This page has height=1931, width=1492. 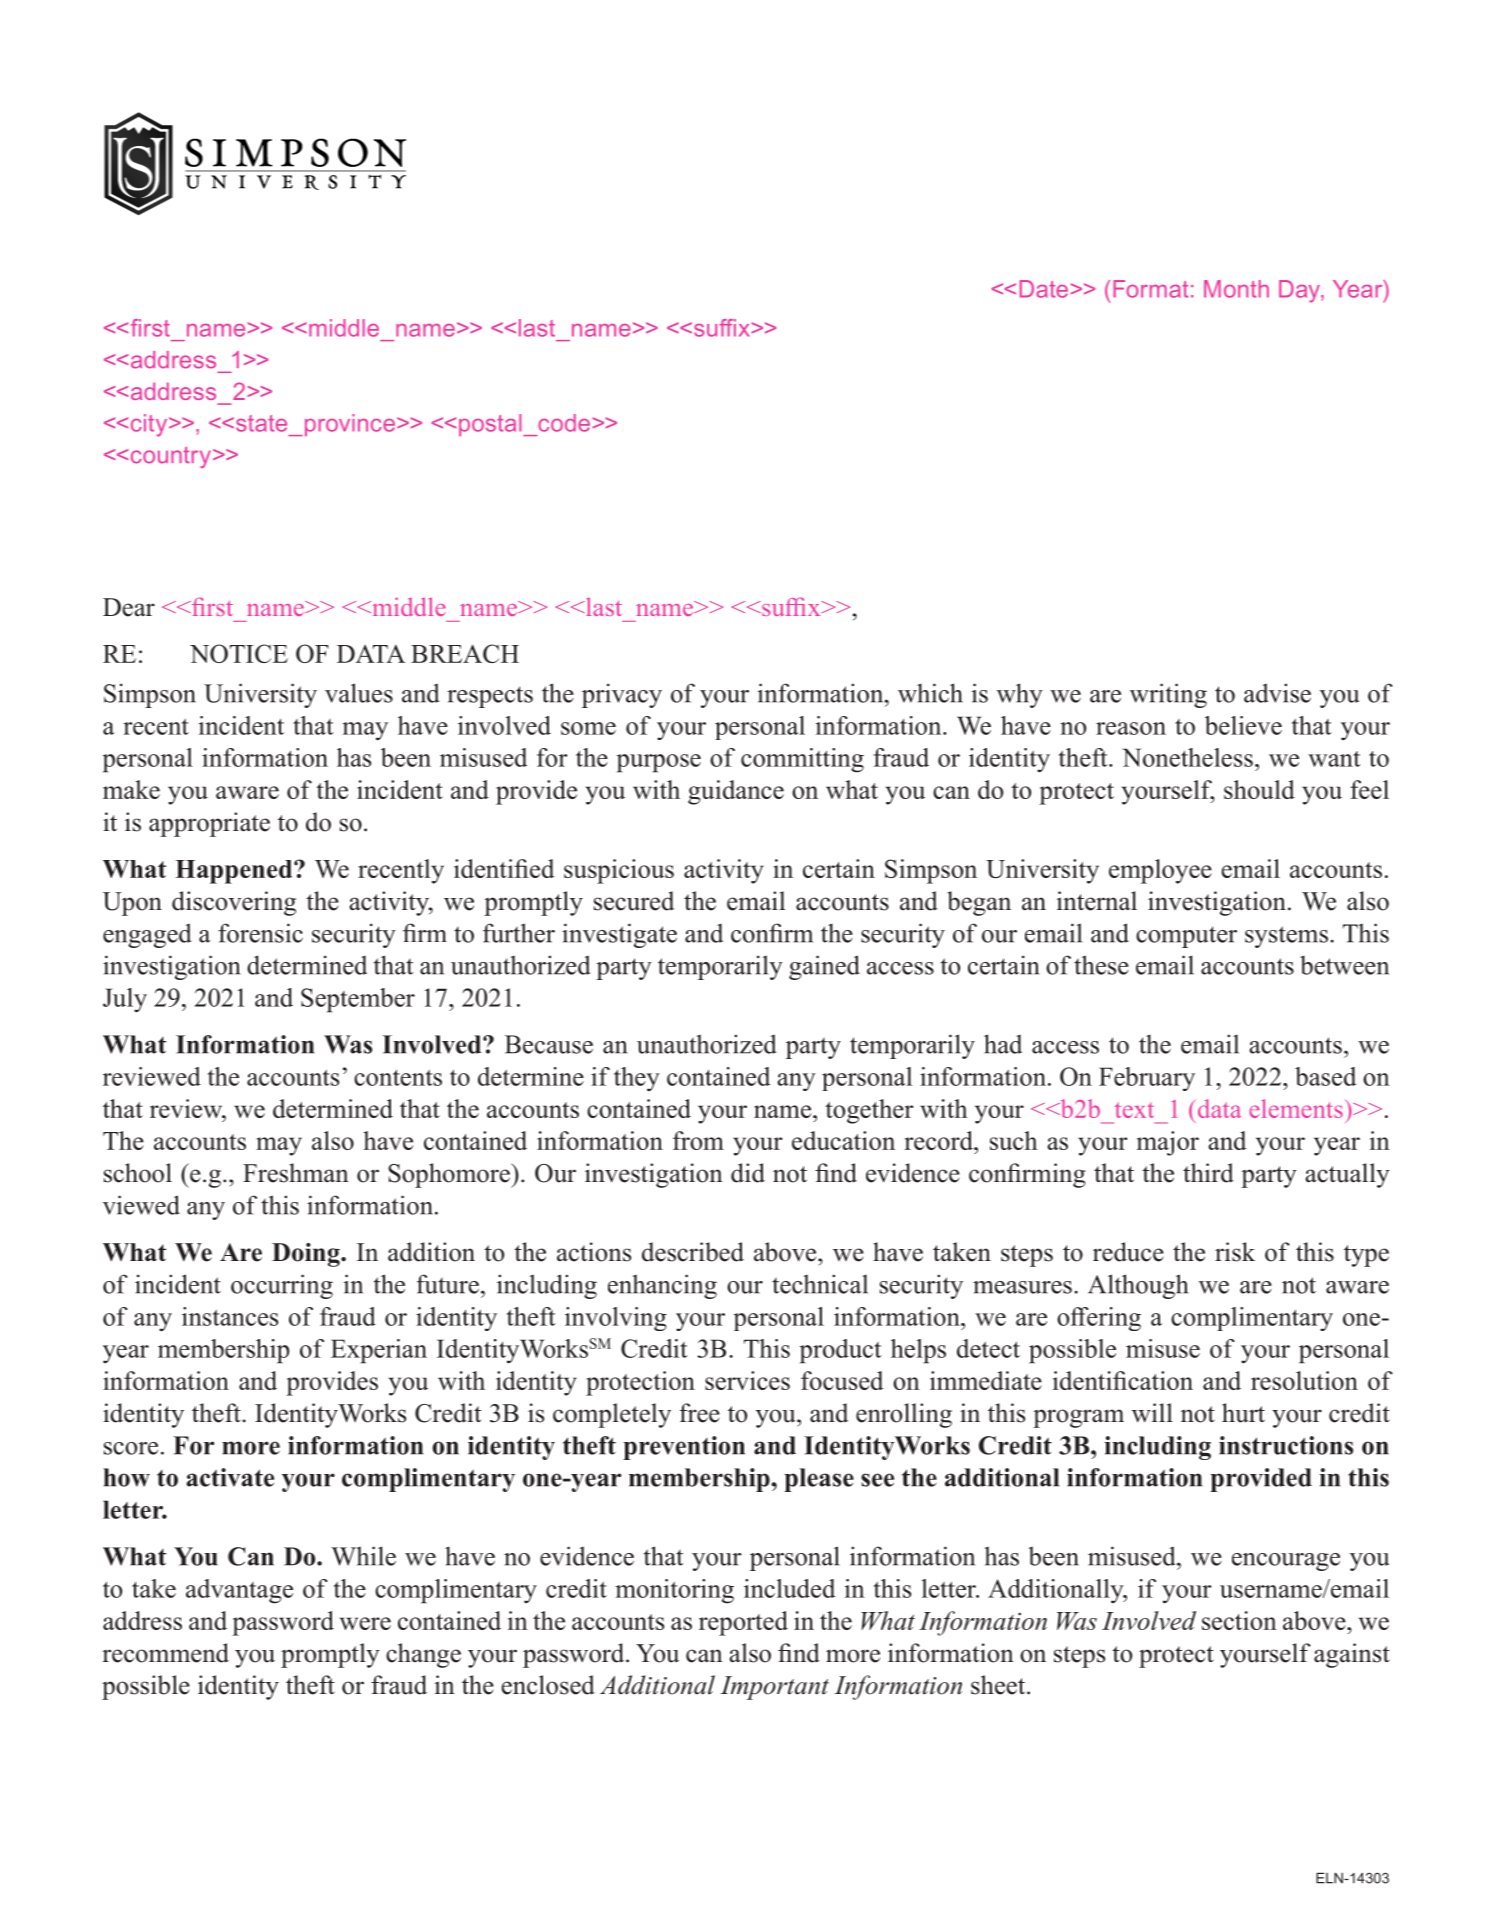 I want to click on Date, so click(x=1044, y=289).
